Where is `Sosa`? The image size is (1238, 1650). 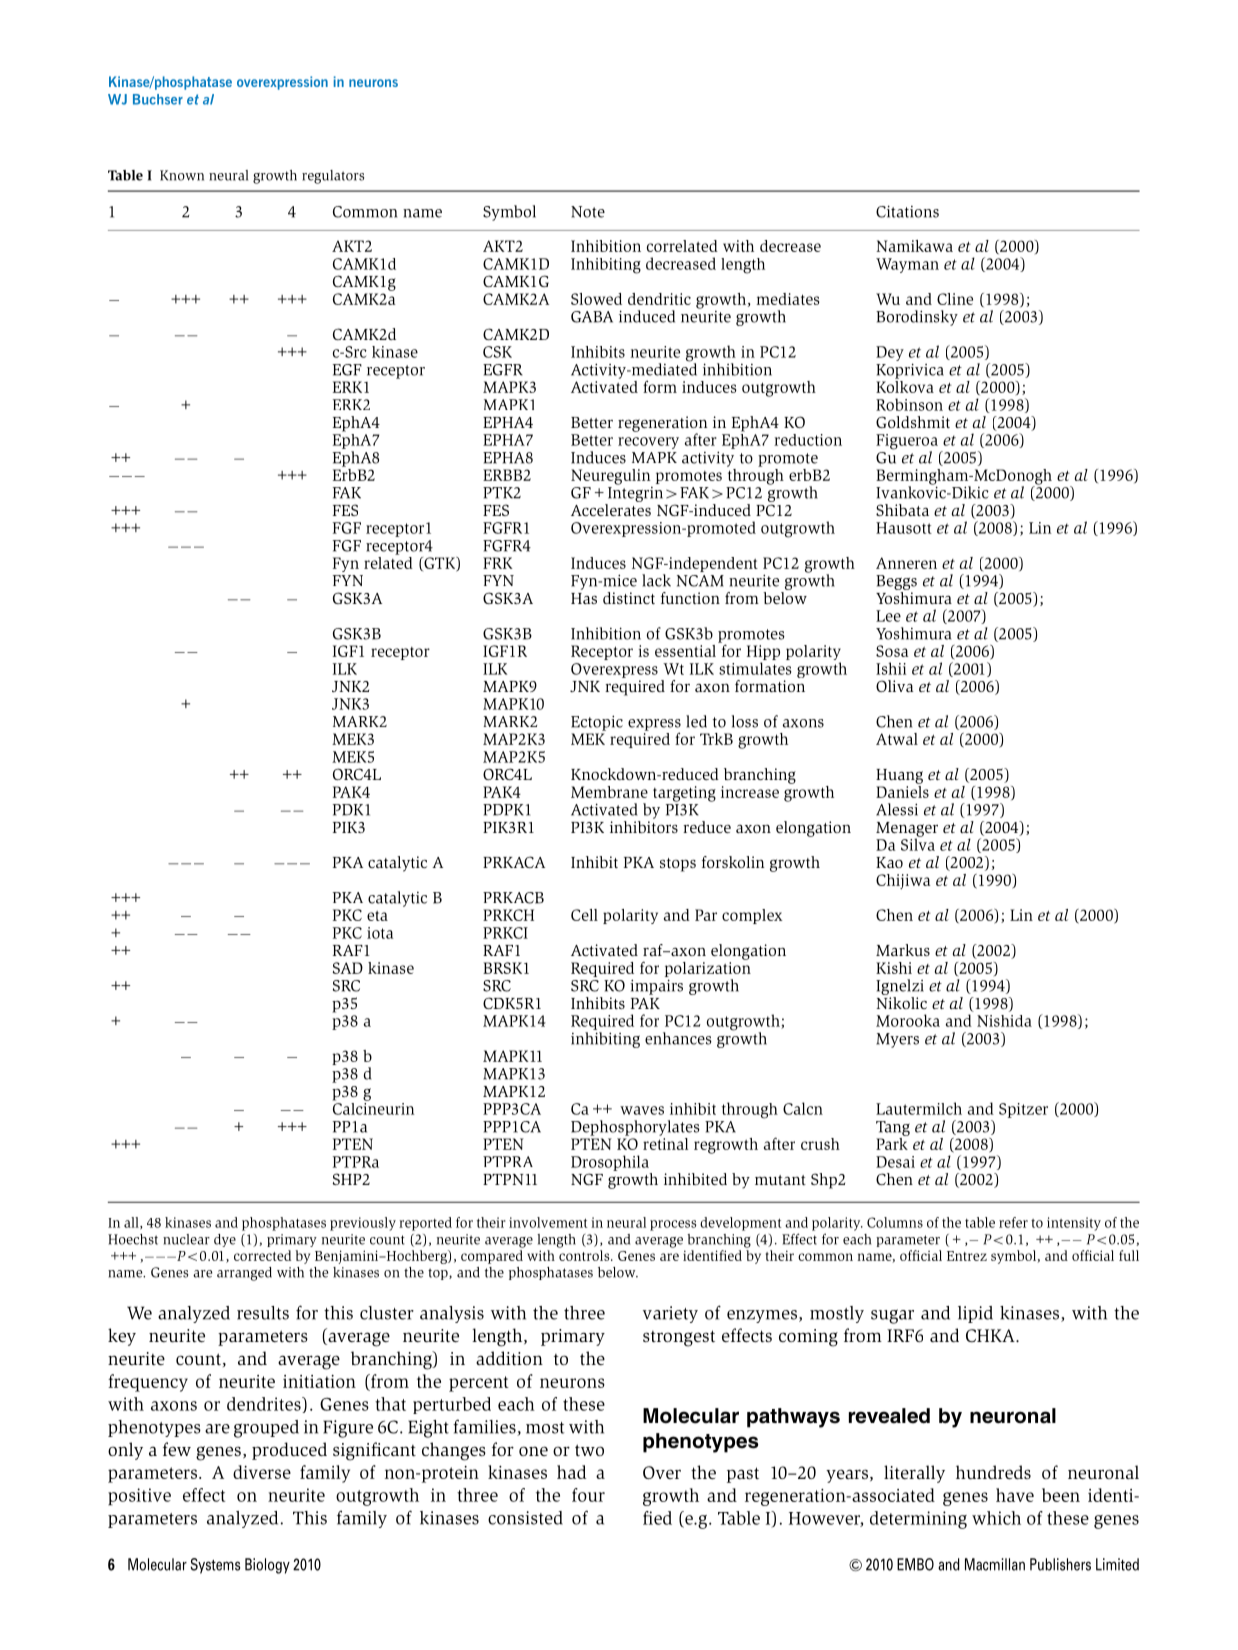
Sosa is located at coordinates (892, 651).
